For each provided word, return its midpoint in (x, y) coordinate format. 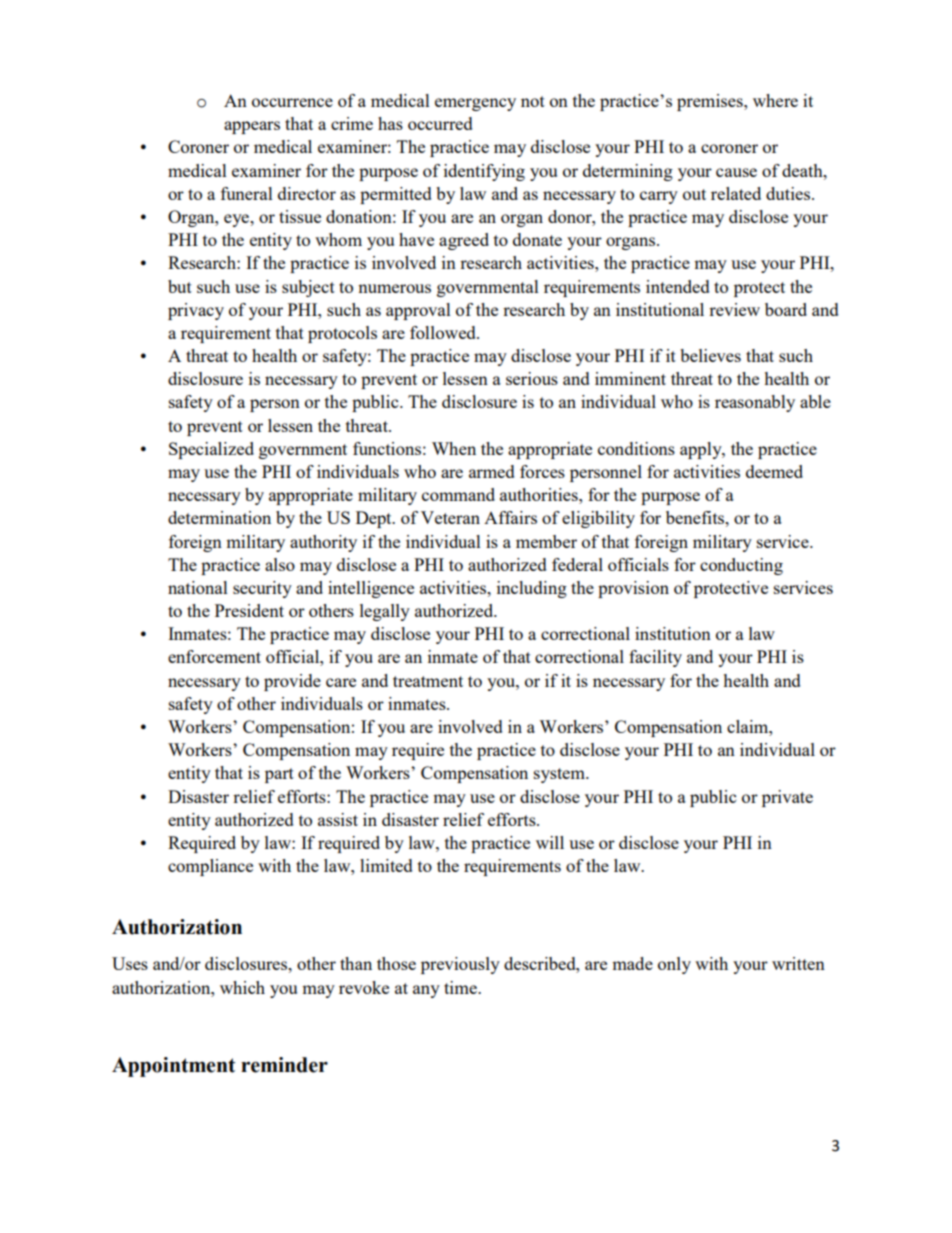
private (787, 798)
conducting (741, 566)
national (198, 587)
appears (252, 127)
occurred (440, 123)
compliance (210, 867)
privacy (196, 311)
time (461, 987)
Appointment (173, 1067)
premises (711, 102)
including (532, 589)
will (550, 842)
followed (444, 332)
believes (710, 355)
